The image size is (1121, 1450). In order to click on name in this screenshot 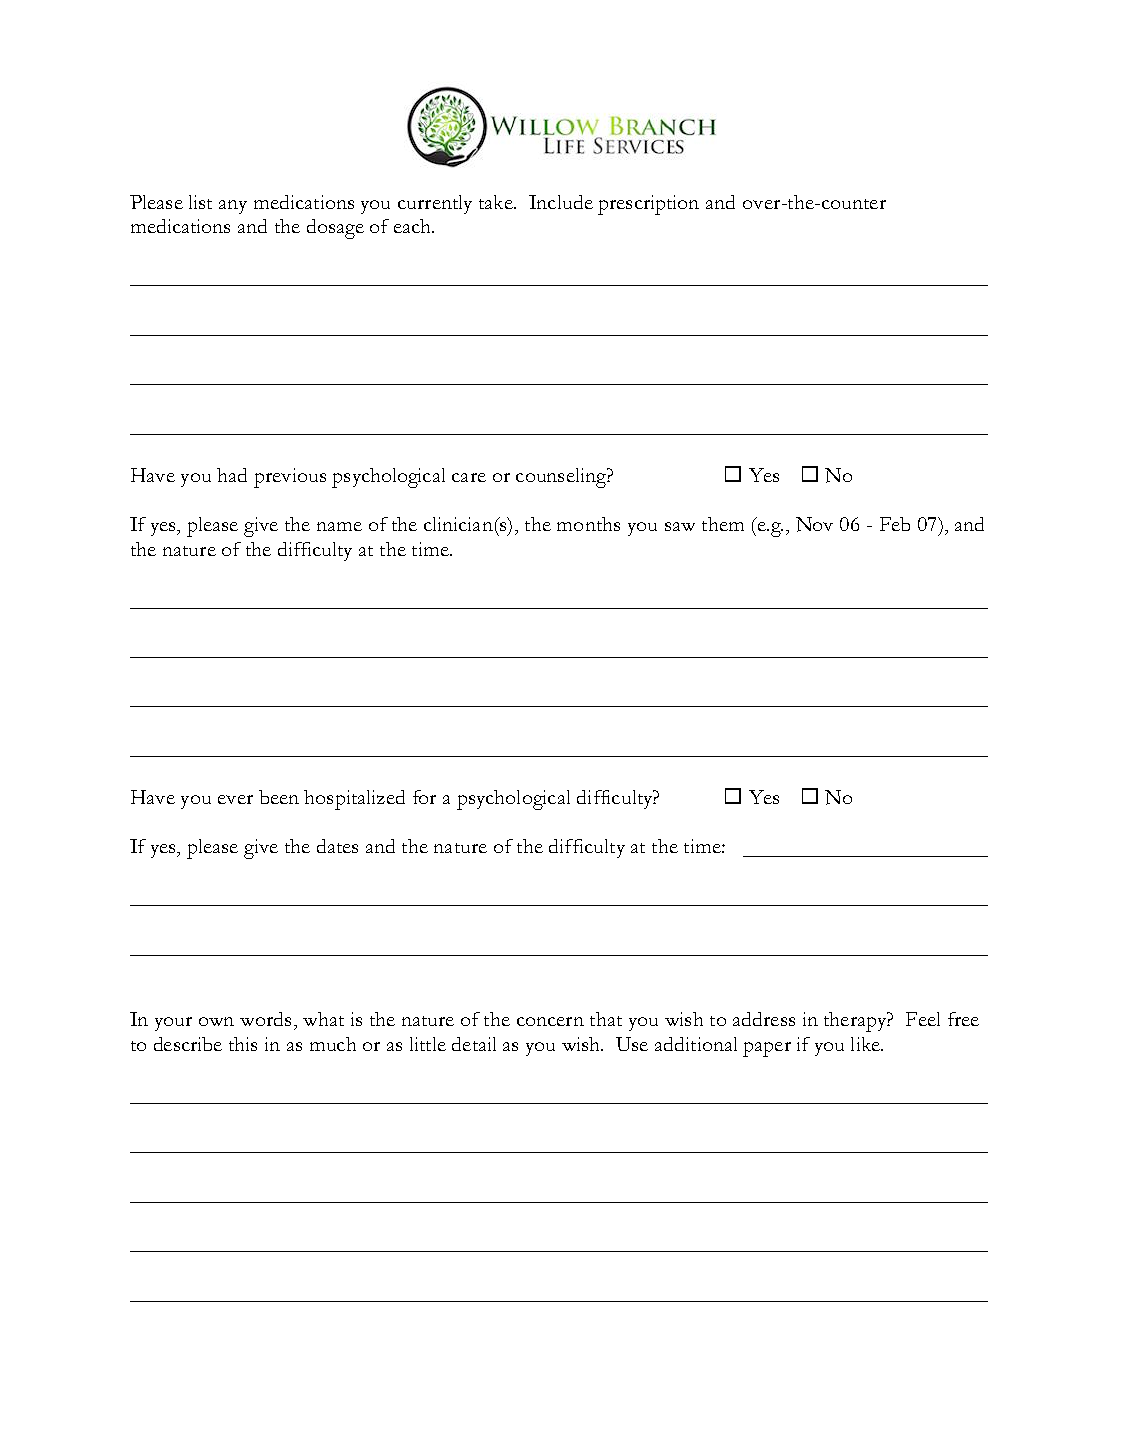, I will do `click(339, 526)`.
